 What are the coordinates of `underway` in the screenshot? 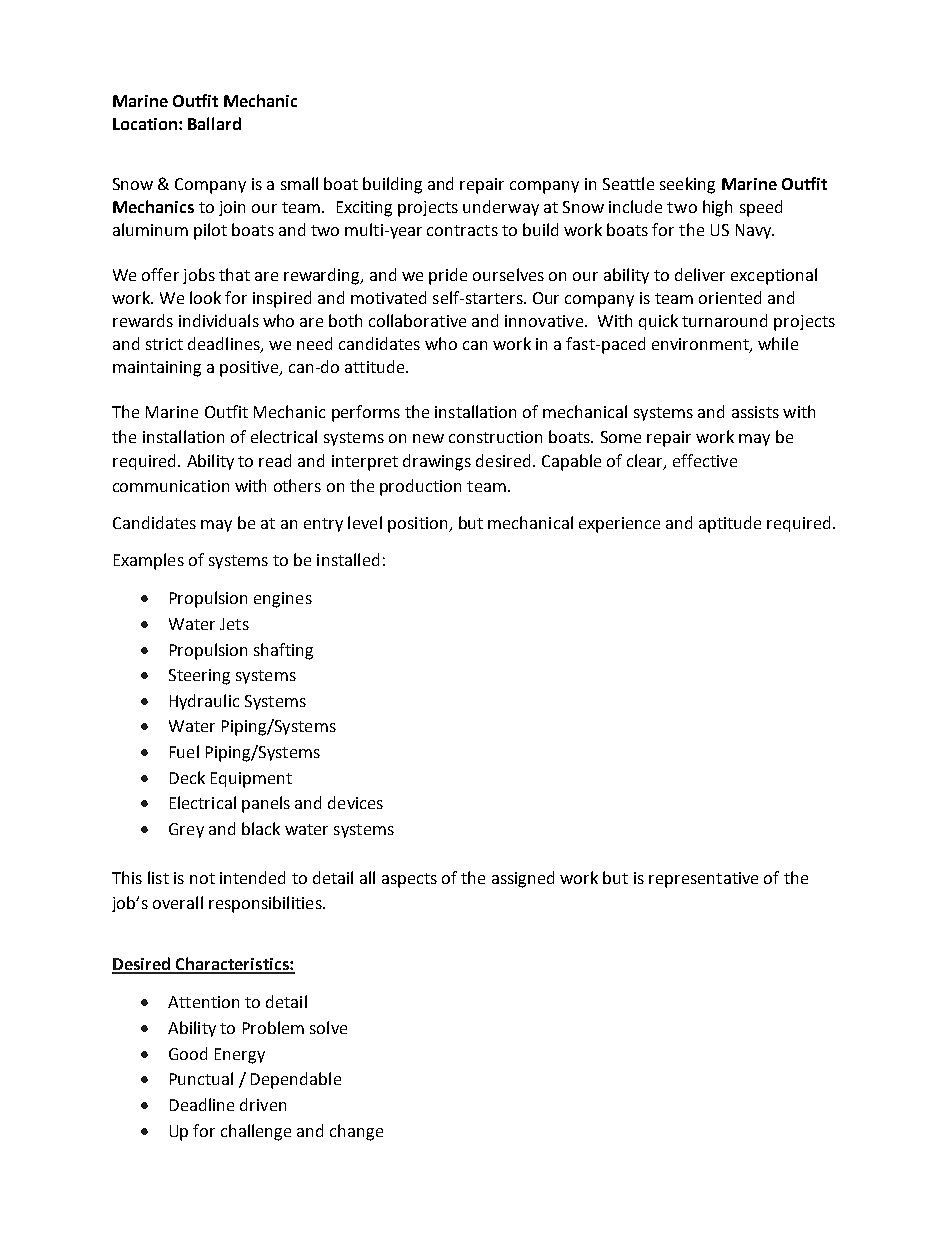 It's located at (501, 208).
